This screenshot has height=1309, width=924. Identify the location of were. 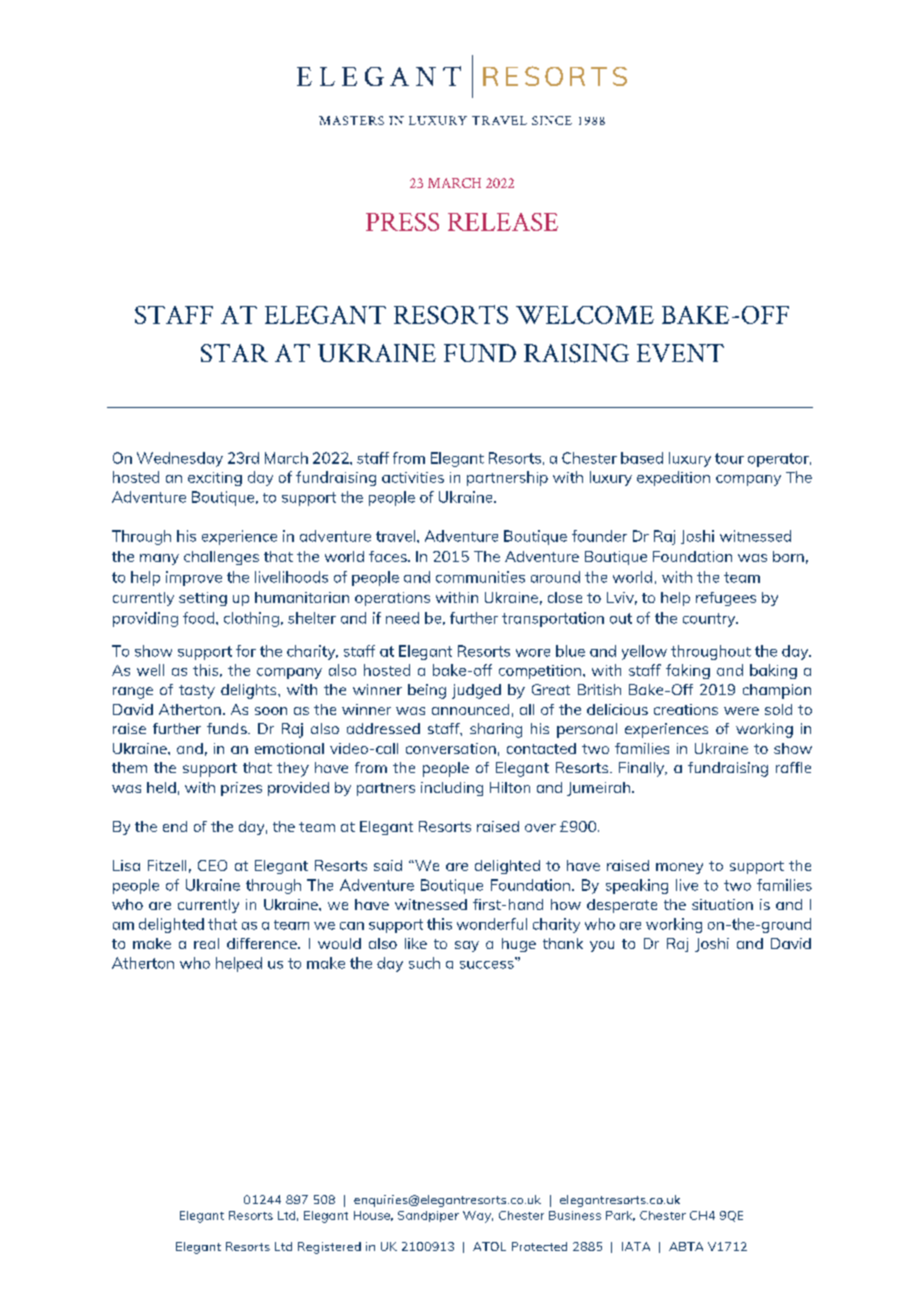
(741, 711).
